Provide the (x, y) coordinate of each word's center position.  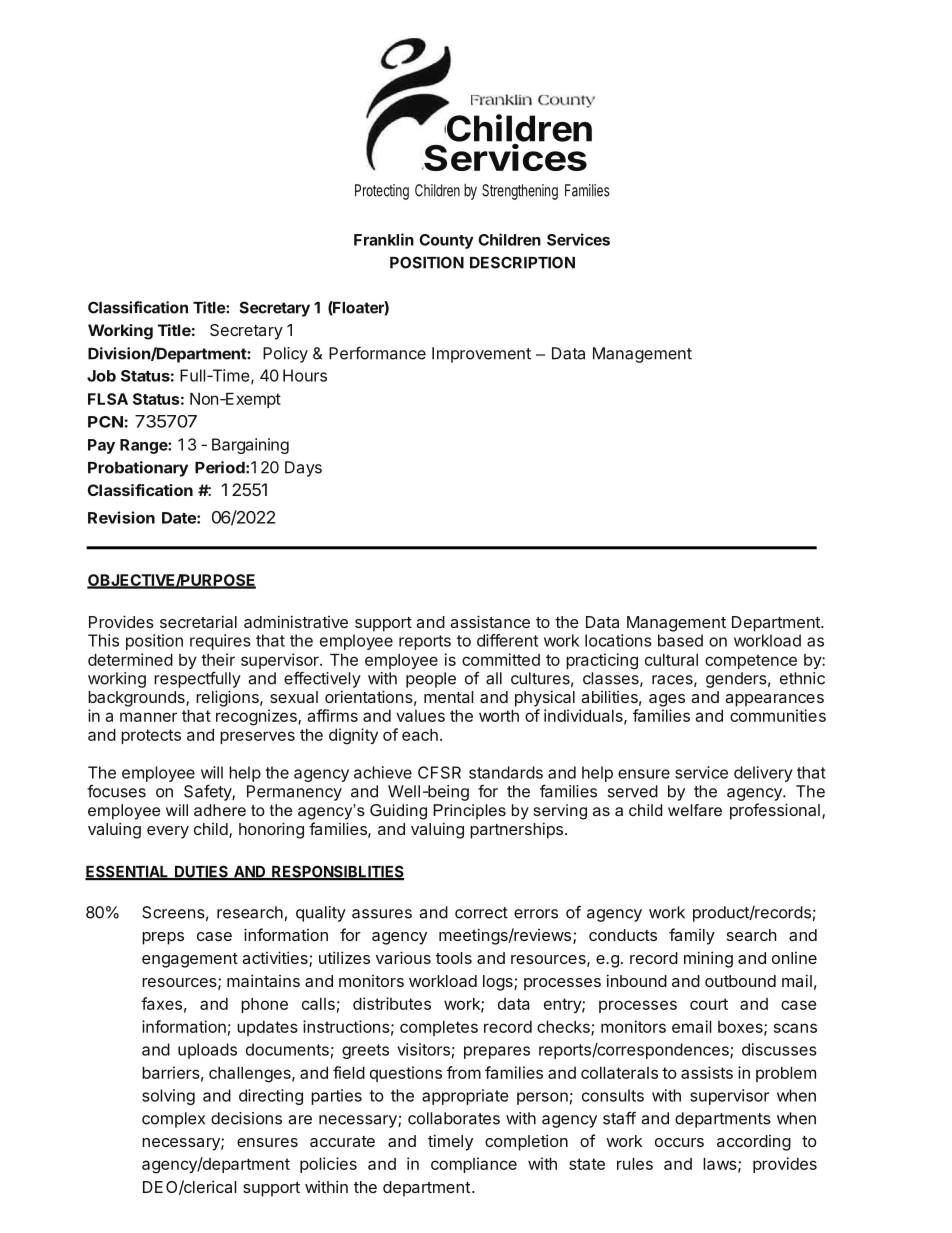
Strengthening (520, 192)
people (431, 680)
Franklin (384, 239)
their (218, 659)
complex (173, 1120)
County (446, 241)
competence (751, 661)
